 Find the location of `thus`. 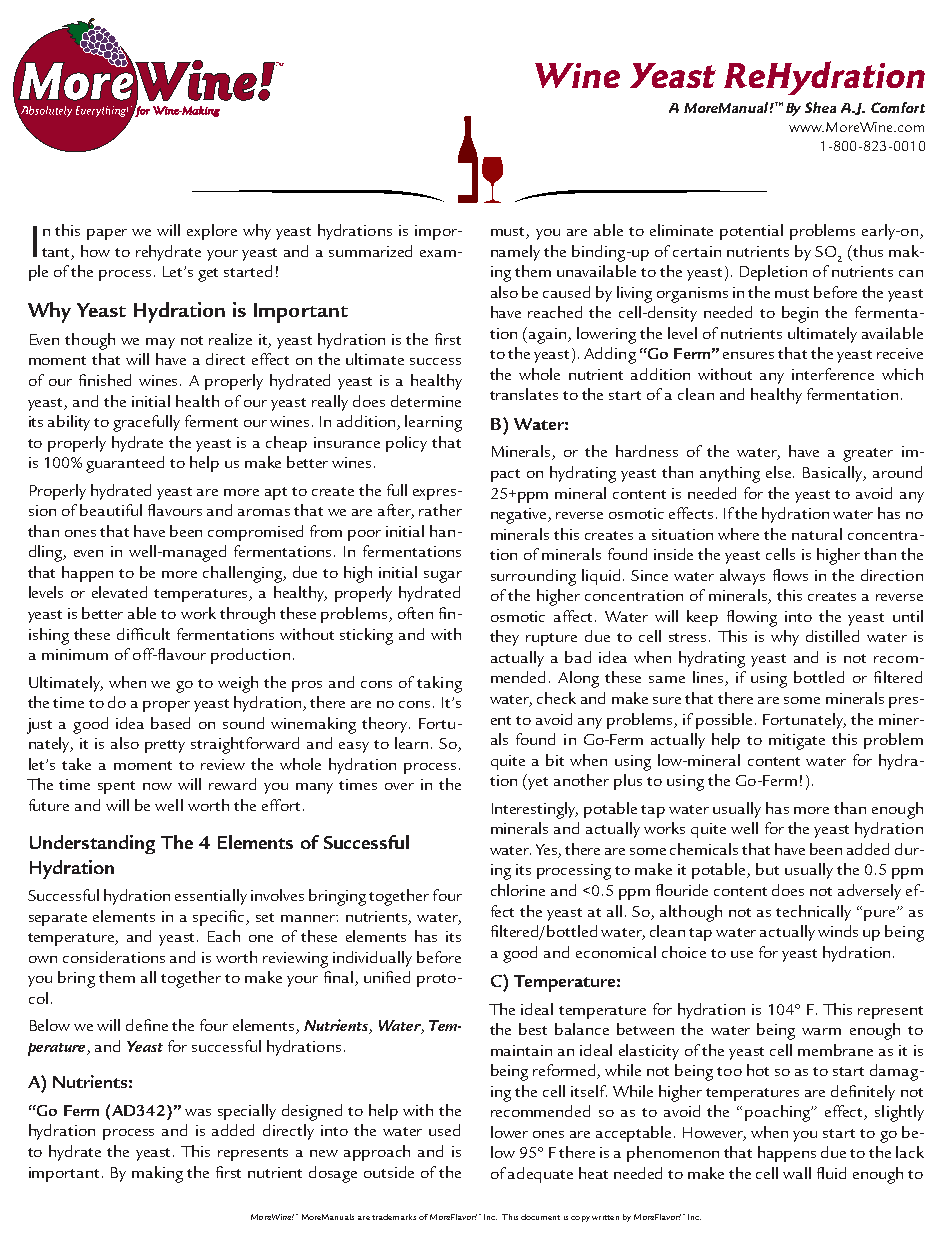

thus is located at coordinates (867, 251).
